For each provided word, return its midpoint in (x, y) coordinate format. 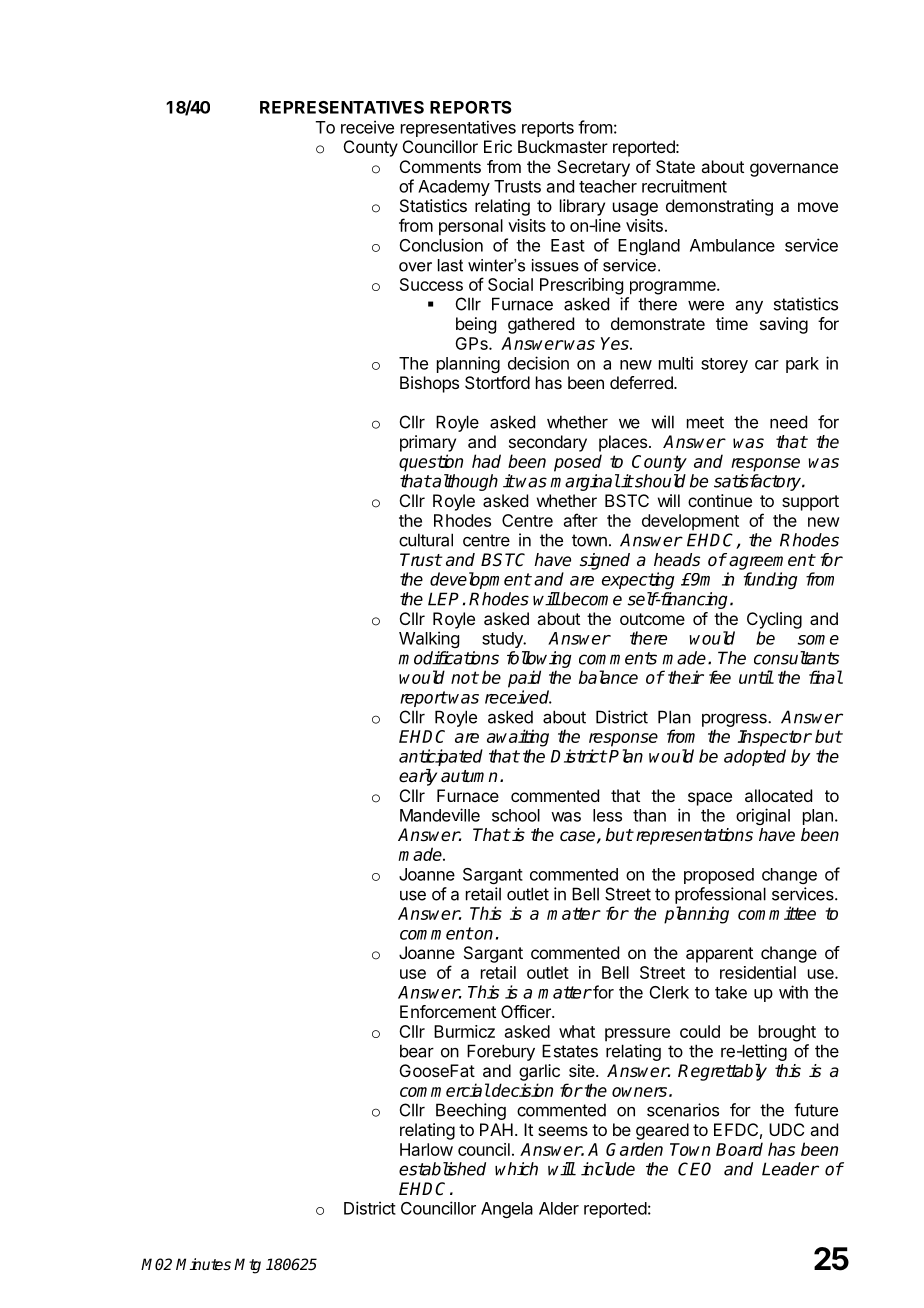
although (464, 482)
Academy (454, 188)
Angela (507, 1210)
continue (720, 500)
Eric (498, 146)
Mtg (247, 1266)
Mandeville (440, 815)
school (516, 815)
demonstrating (719, 207)
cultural (426, 540)
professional (720, 895)
